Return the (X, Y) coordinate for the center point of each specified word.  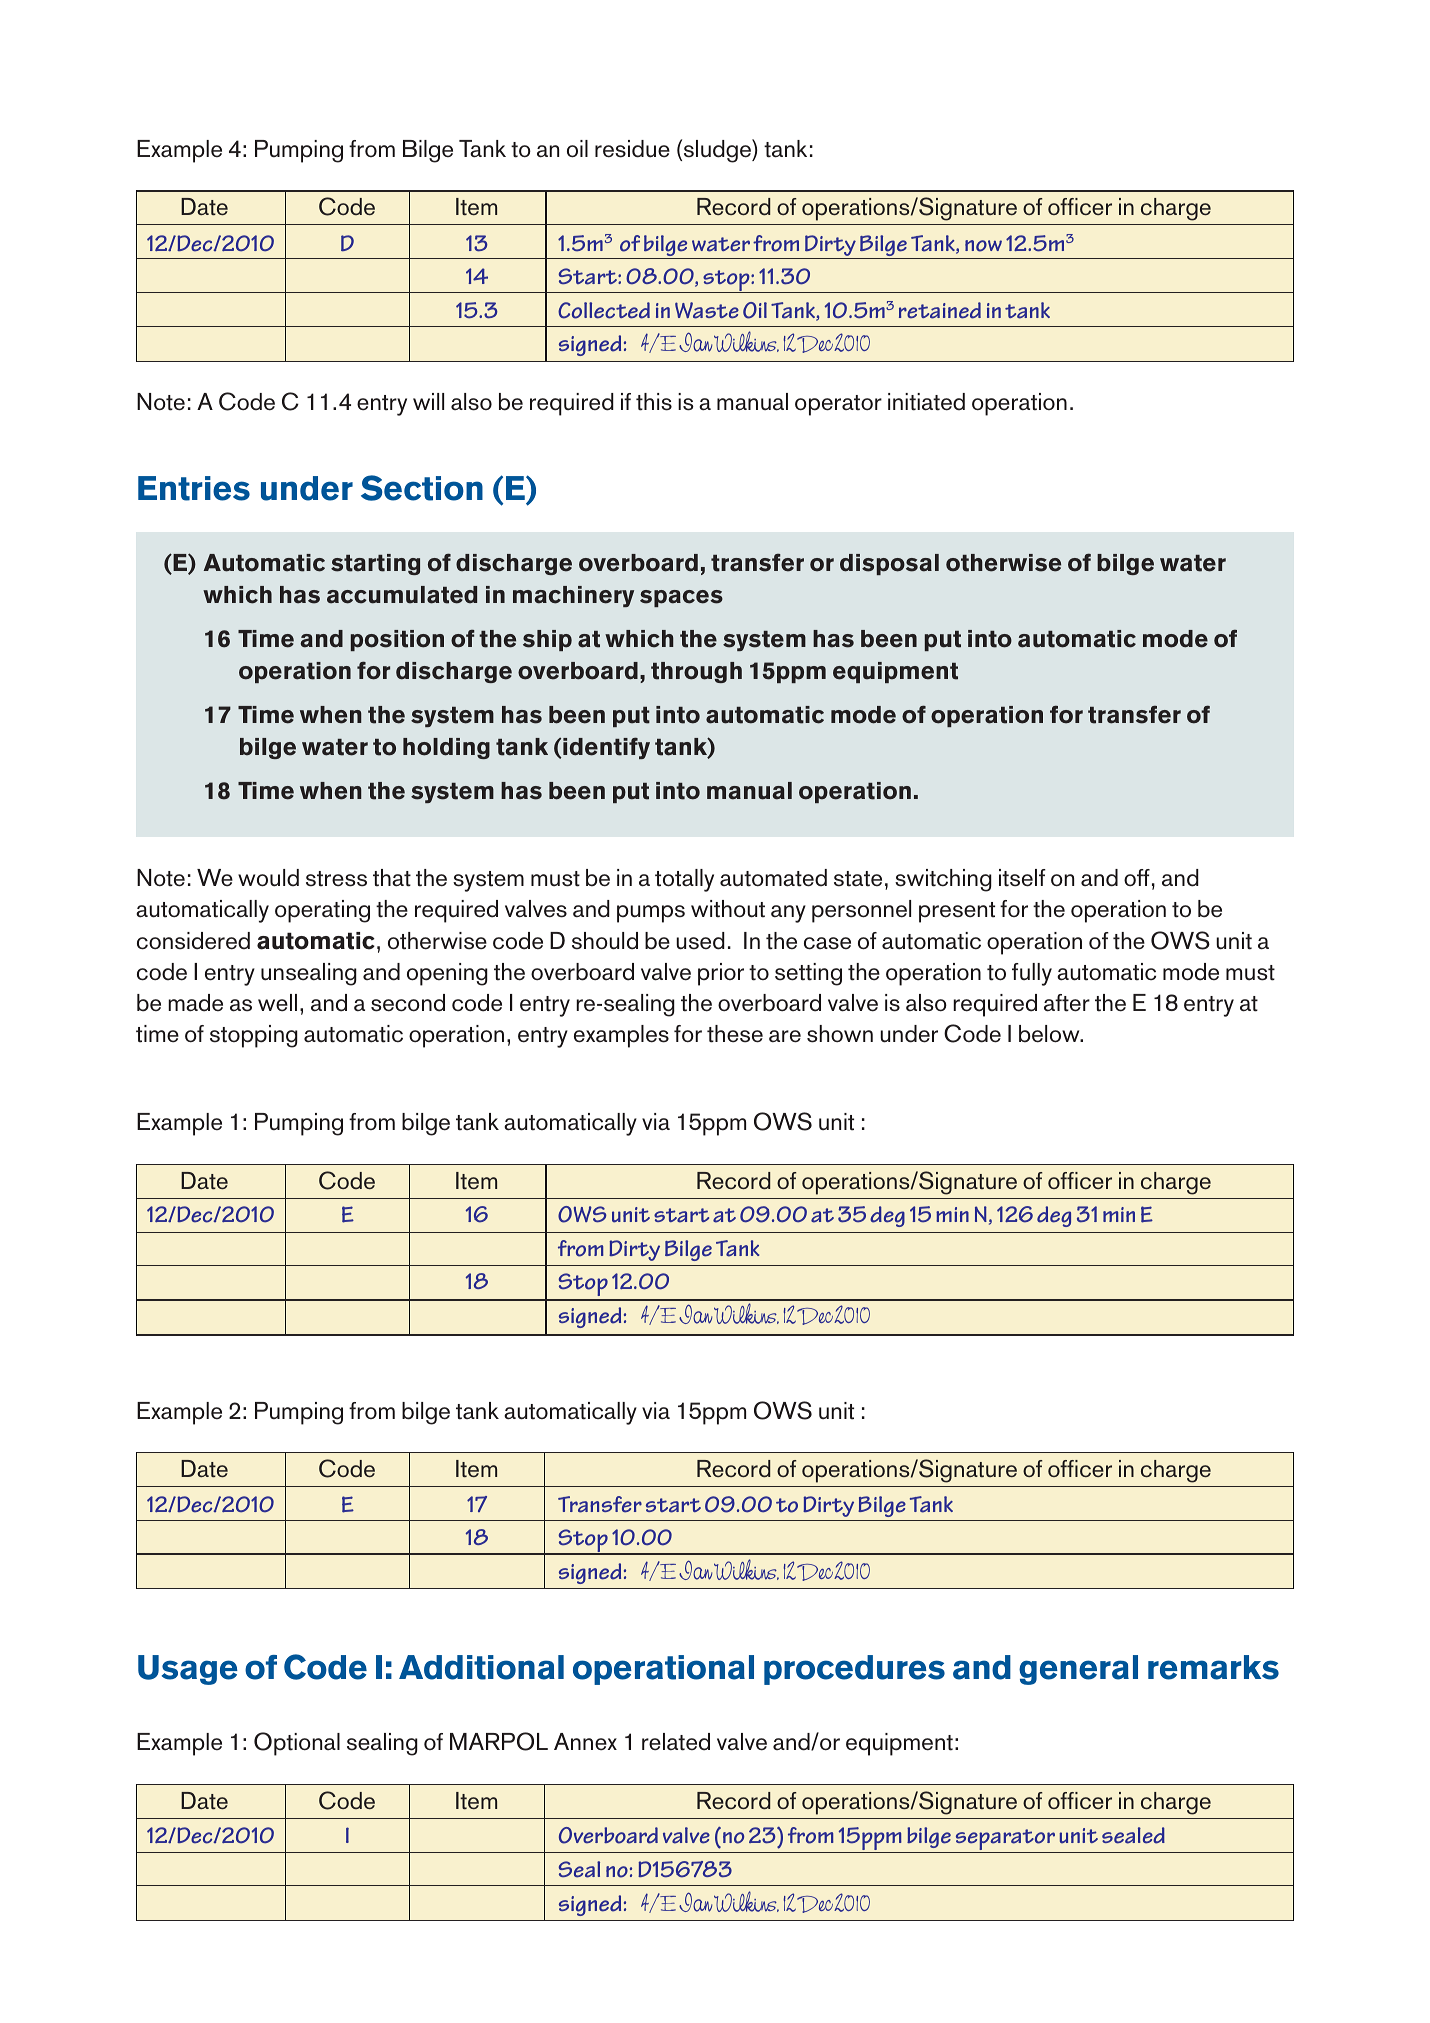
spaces (681, 598)
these (735, 1034)
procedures (854, 1670)
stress (336, 879)
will (428, 401)
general (1078, 1670)
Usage (188, 1670)
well (277, 1003)
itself (1022, 878)
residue (632, 149)
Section (422, 488)
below (1050, 1034)
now (983, 246)
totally (684, 880)
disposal (889, 564)
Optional (297, 1744)
